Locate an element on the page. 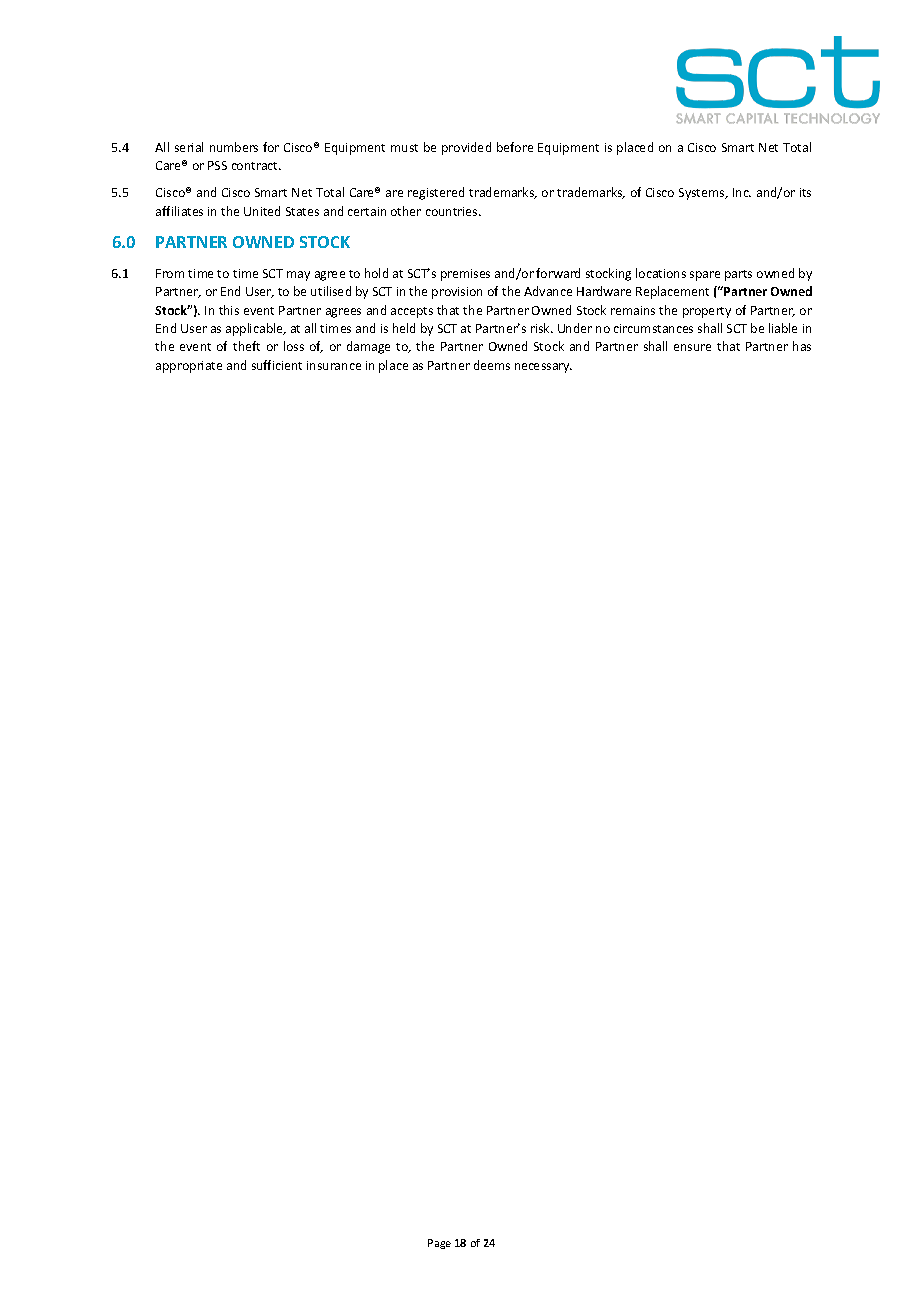 The height and width of the page is (1308, 924). Inc is located at coordinates (742, 192).
